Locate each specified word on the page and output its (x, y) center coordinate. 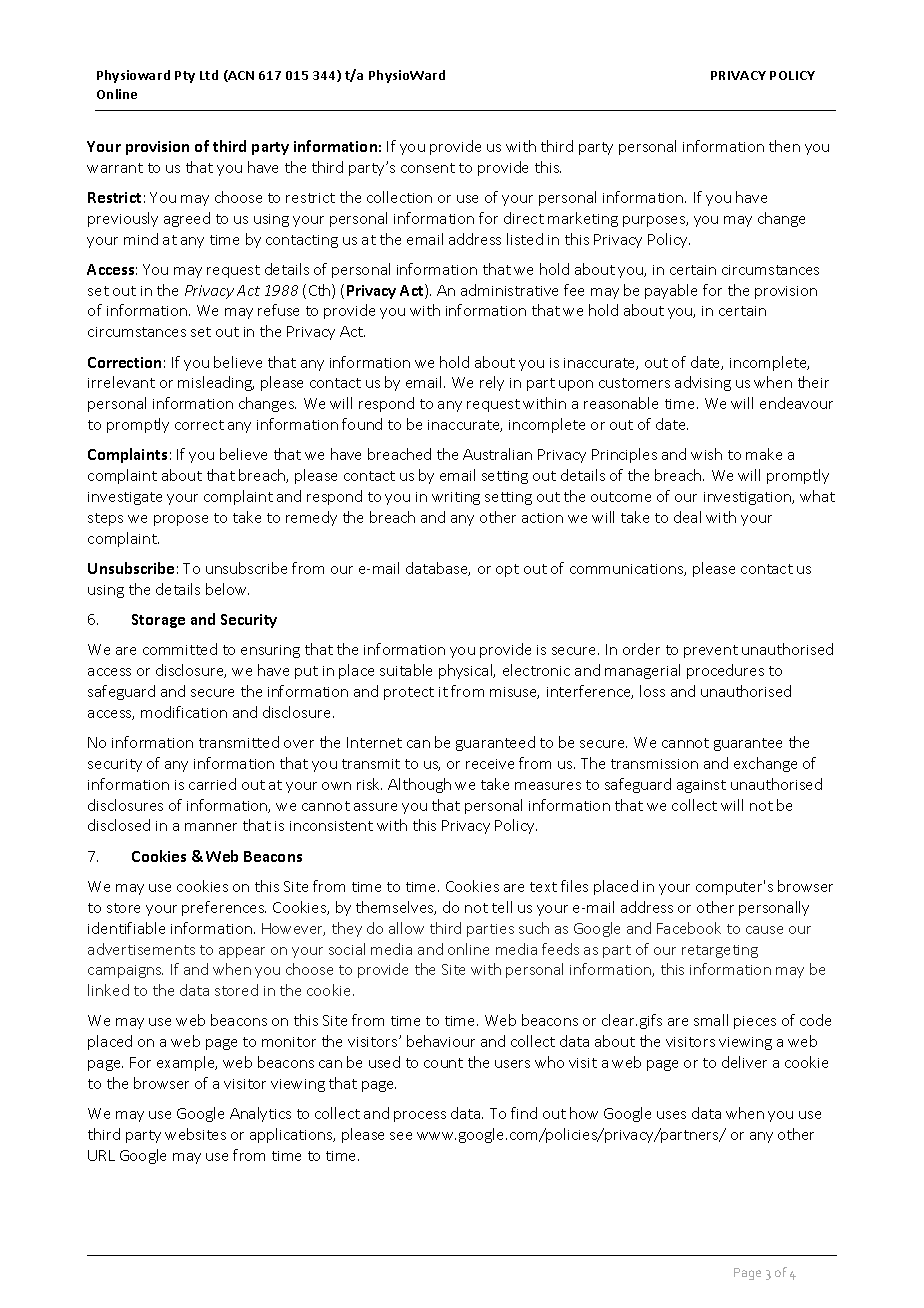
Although (419, 785)
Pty (185, 77)
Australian (497, 454)
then (784, 146)
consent (428, 168)
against (701, 786)
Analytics (260, 1114)
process (420, 1116)
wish (706, 454)
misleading (216, 383)
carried (212, 784)
